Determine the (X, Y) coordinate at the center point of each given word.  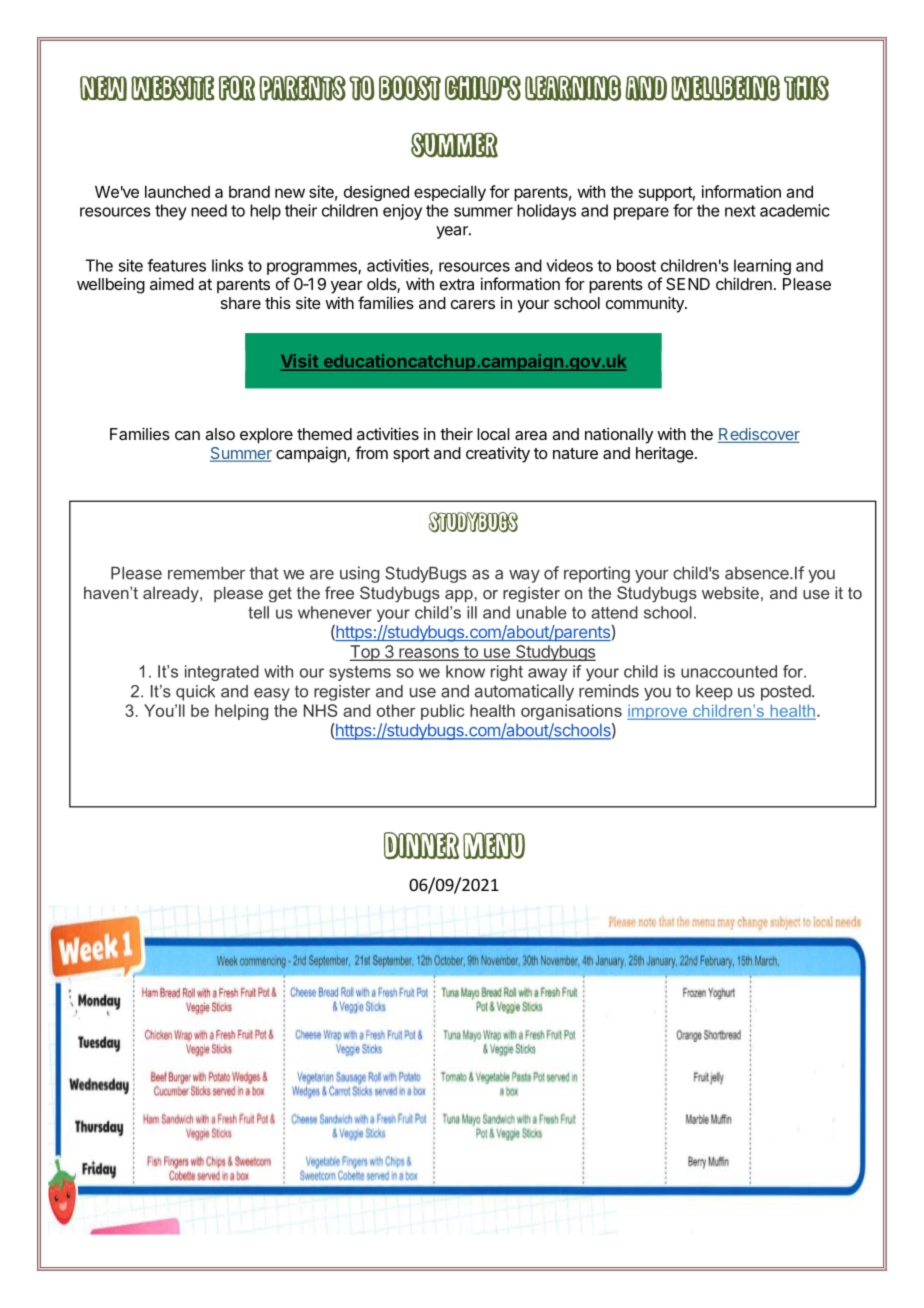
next (740, 211)
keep (714, 693)
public (442, 712)
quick (195, 693)
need (209, 210)
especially (450, 193)
